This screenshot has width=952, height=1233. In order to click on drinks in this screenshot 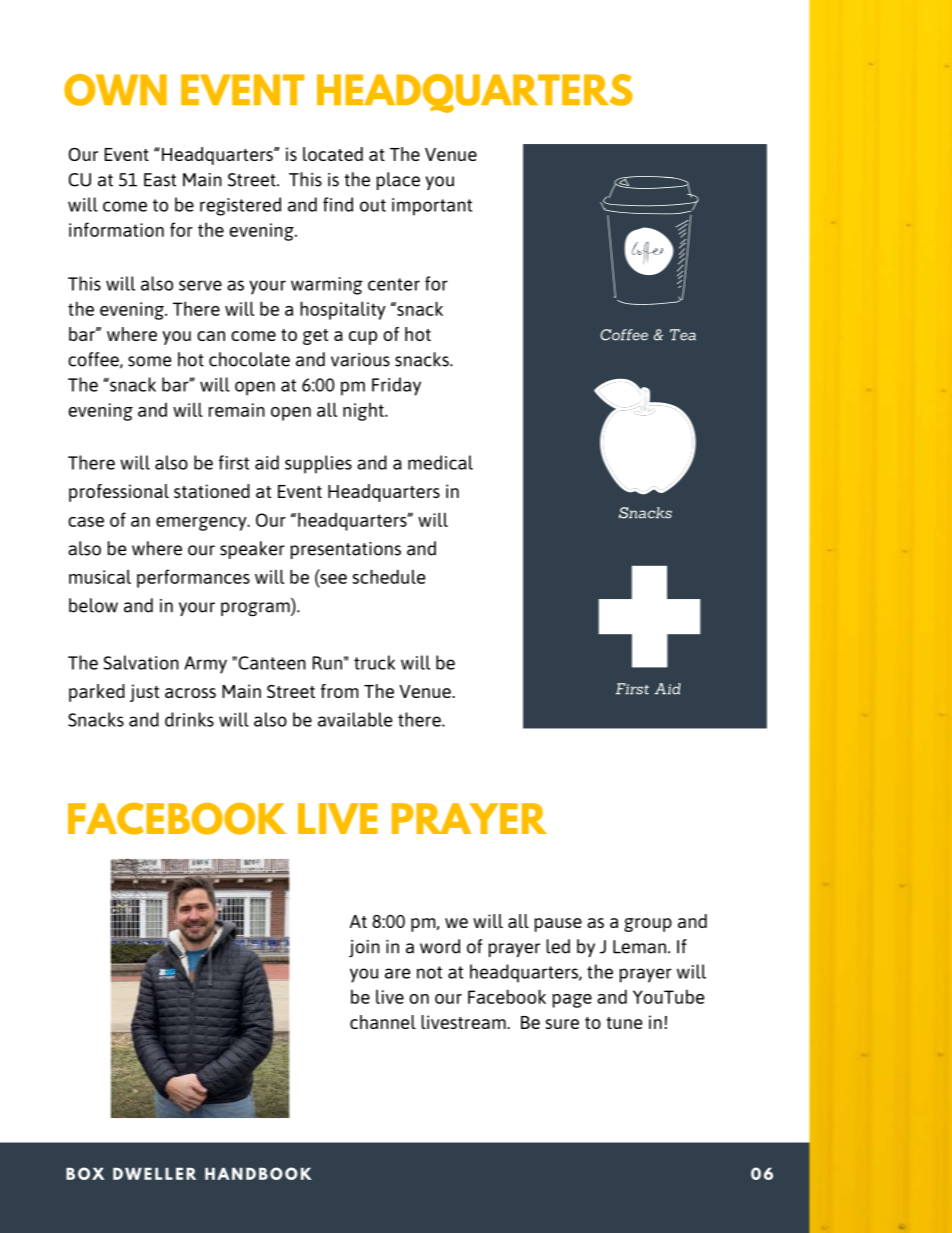, I will do `click(189, 719)`.
